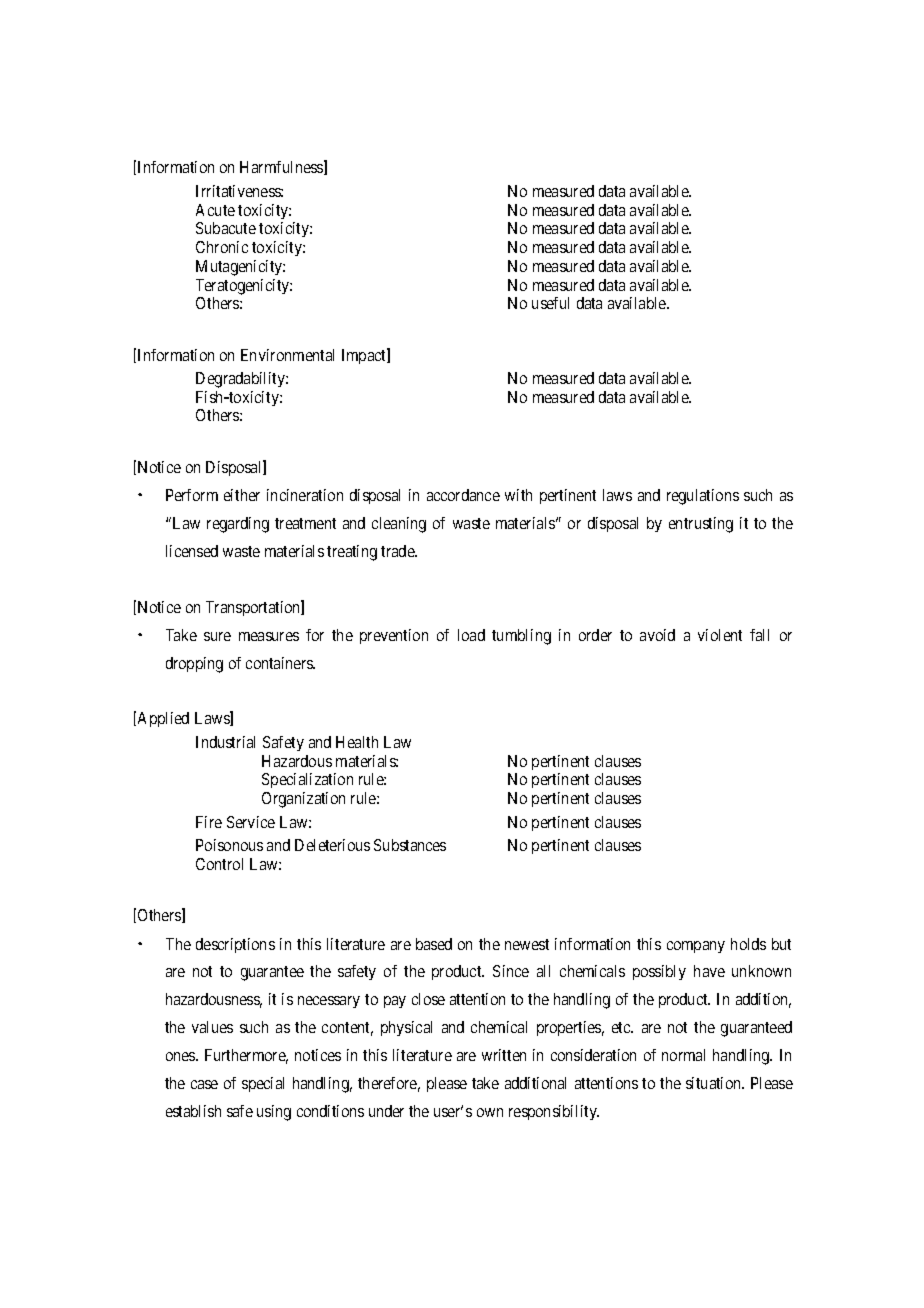 This screenshot has width=924, height=1308. What do you see at coordinates (251, 822) in the screenshot?
I see `Service` at bounding box center [251, 822].
